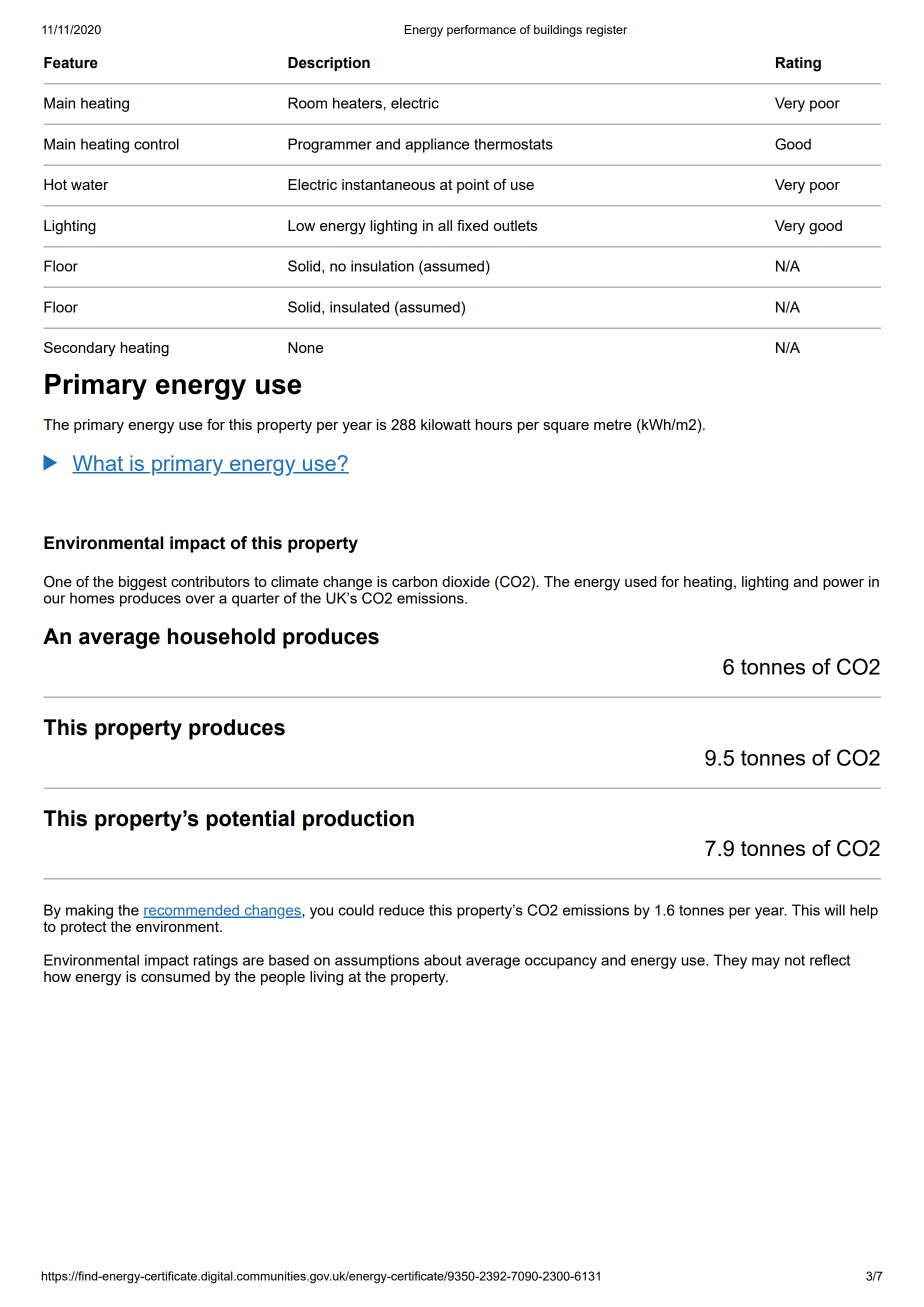  What do you see at coordinates (175, 975) in the page?
I see `consumed` at bounding box center [175, 975].
